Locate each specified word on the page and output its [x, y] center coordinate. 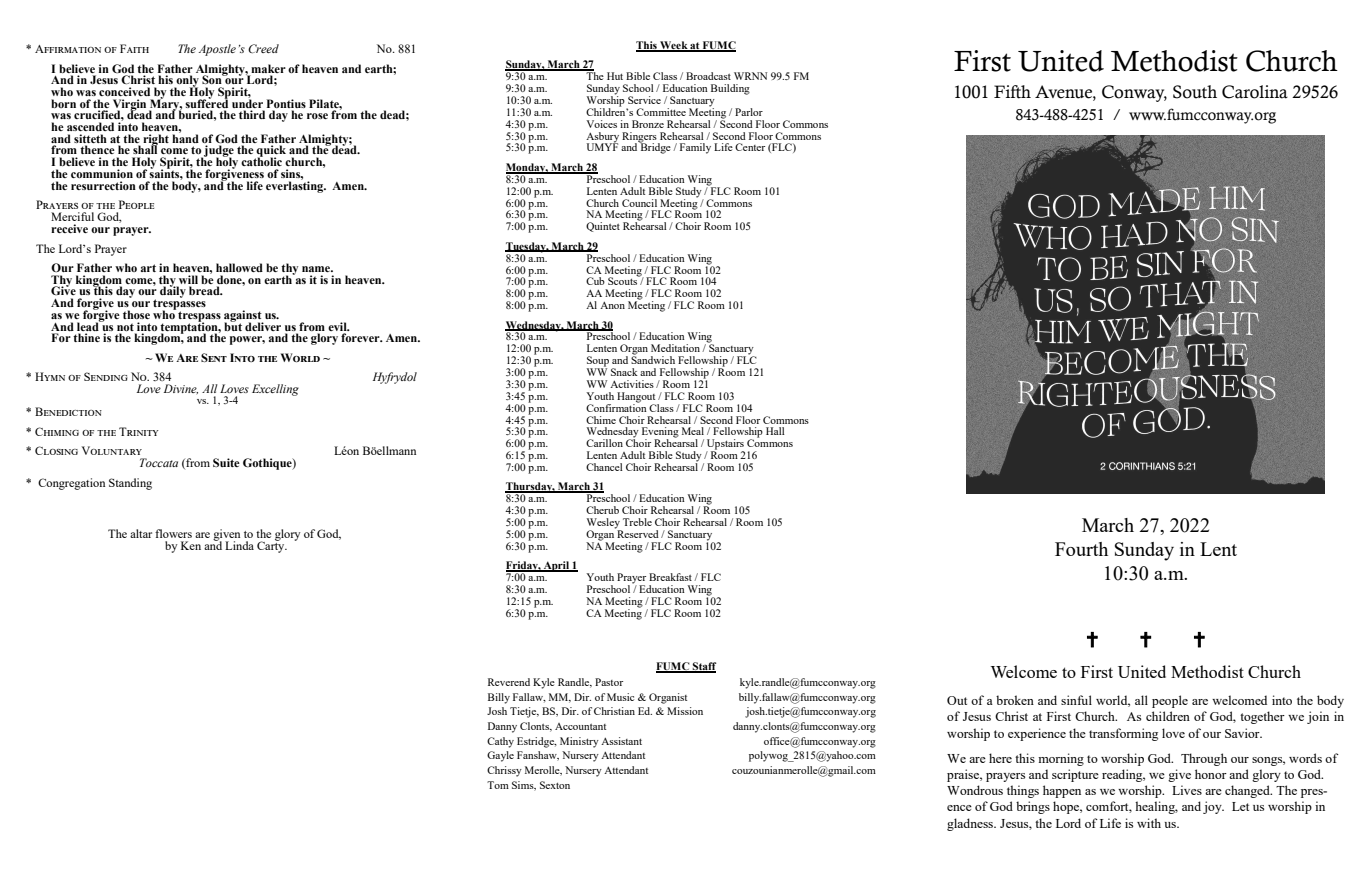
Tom [498, 785]
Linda [239, 545]
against [244, 317]
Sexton [555, 785]
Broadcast [708, 76]
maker [268, 68]
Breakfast [670, 577]
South [1195, 92]
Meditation [677, 348]
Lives [1187, 790]
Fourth [1081, 549]
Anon [612, 305]
